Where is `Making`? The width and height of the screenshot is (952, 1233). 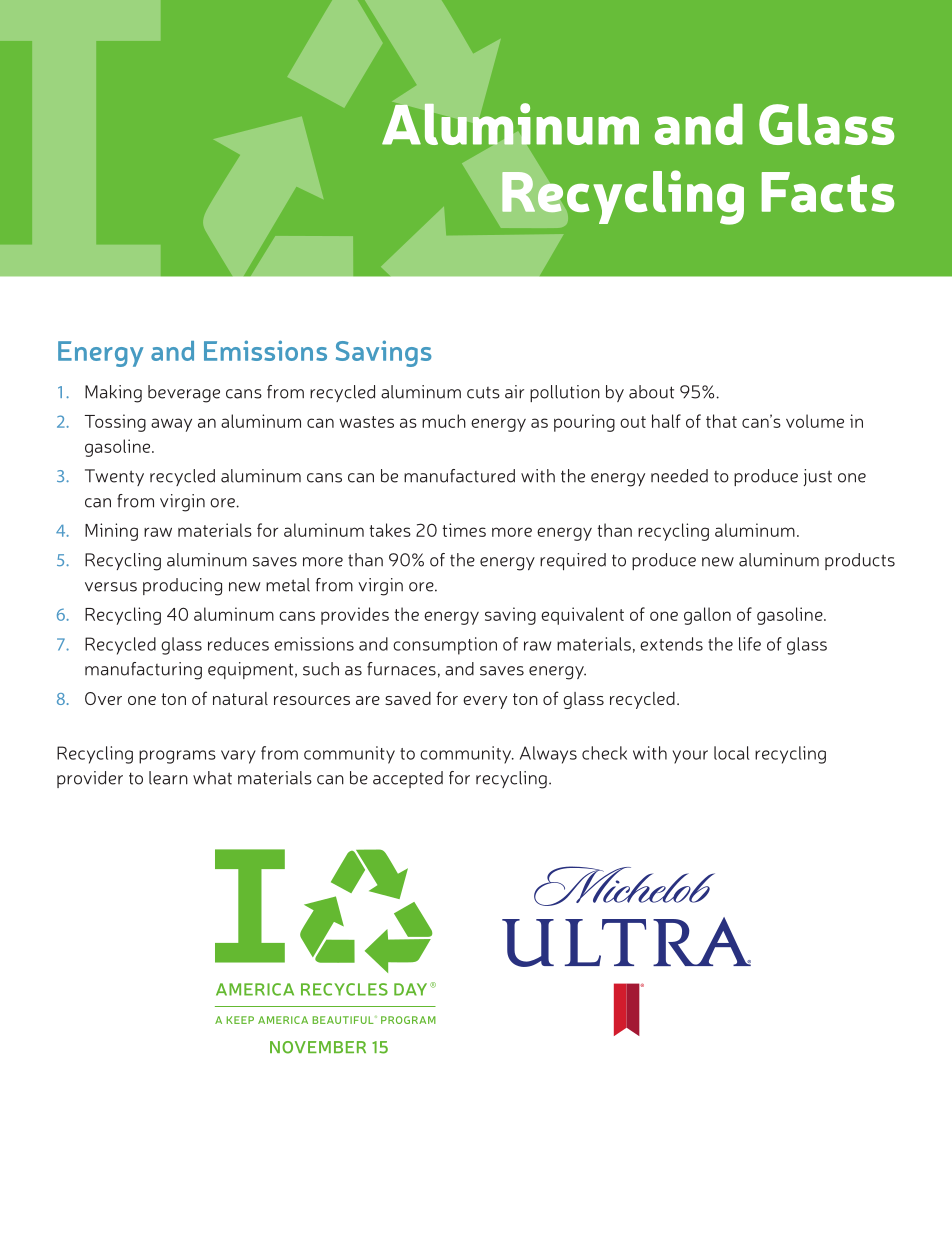
Making is located at coordinates (113, 394).
